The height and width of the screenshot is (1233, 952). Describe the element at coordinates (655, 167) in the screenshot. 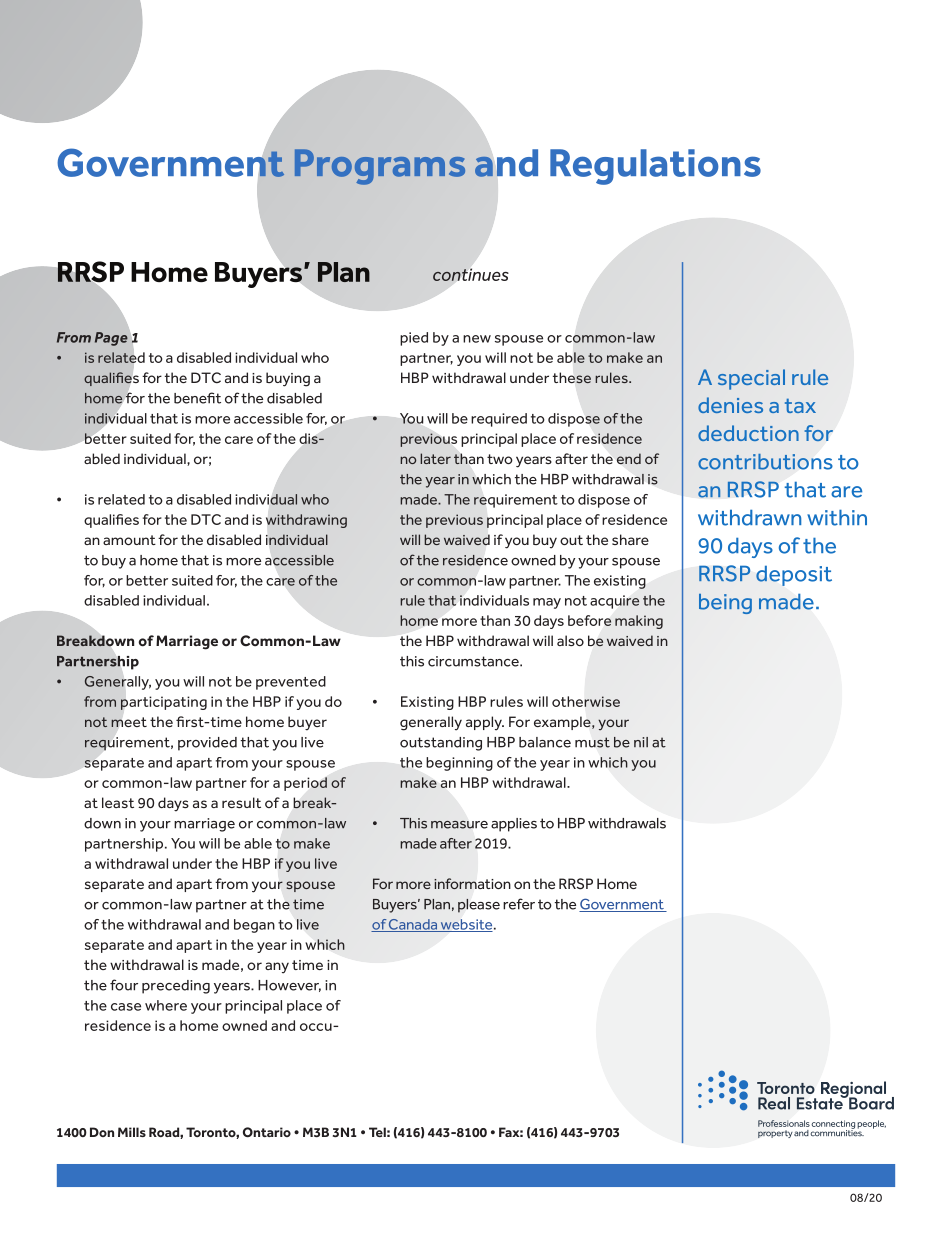

I see `Regulations` at that location.
